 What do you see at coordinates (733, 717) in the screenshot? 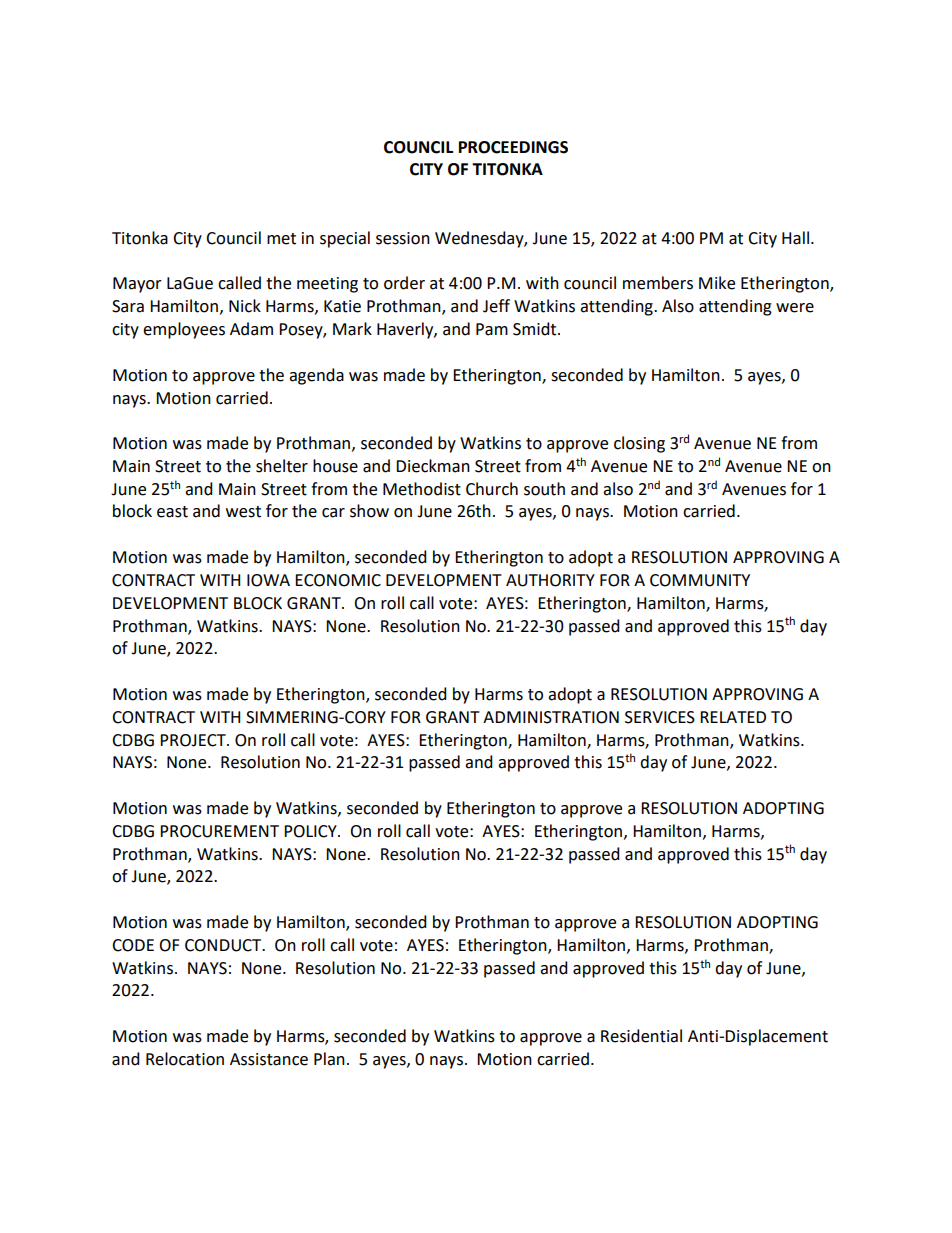
I see `RELATED` at bounding box center [733, 717].
